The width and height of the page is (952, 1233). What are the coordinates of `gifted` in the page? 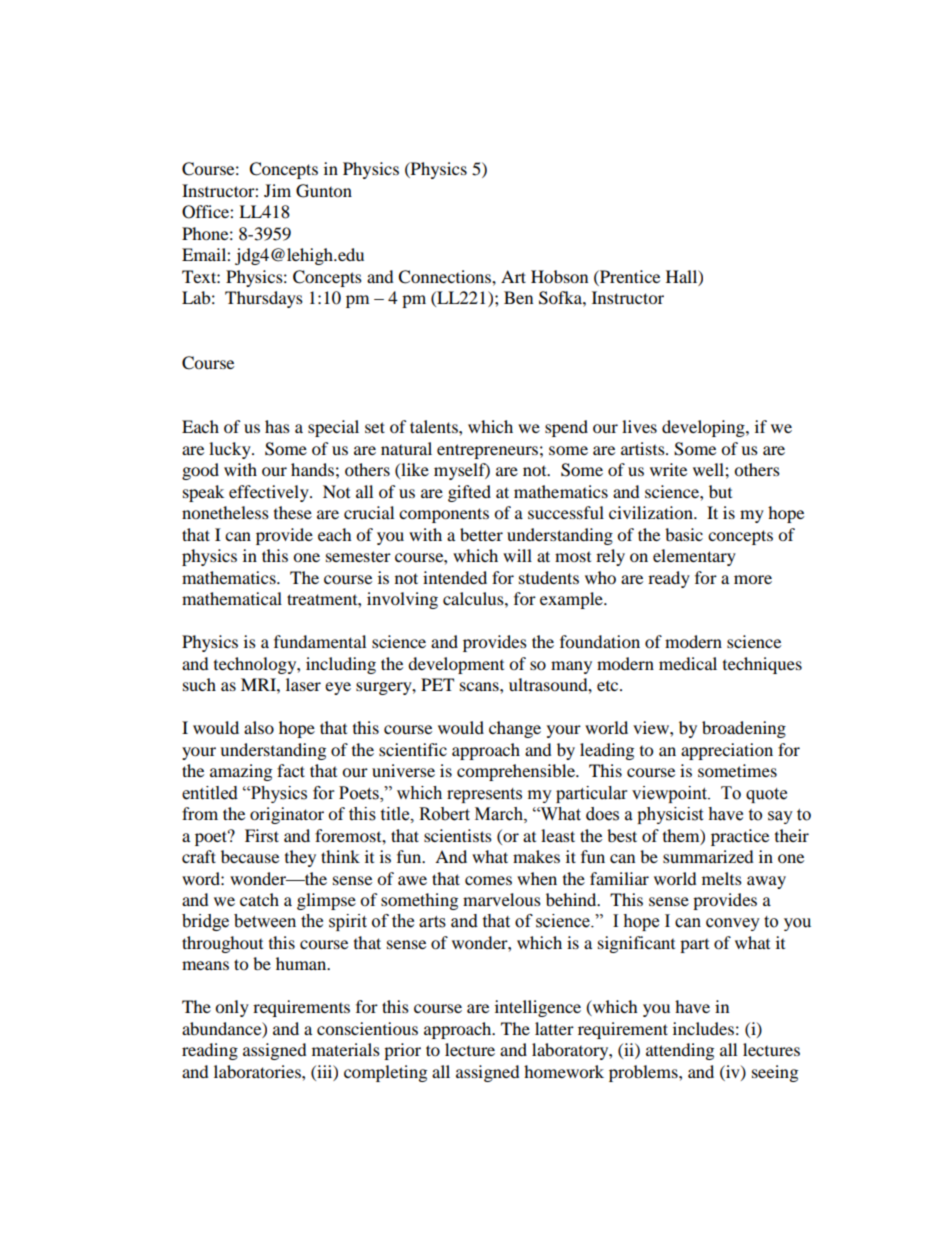 It's located at (469, 493).
